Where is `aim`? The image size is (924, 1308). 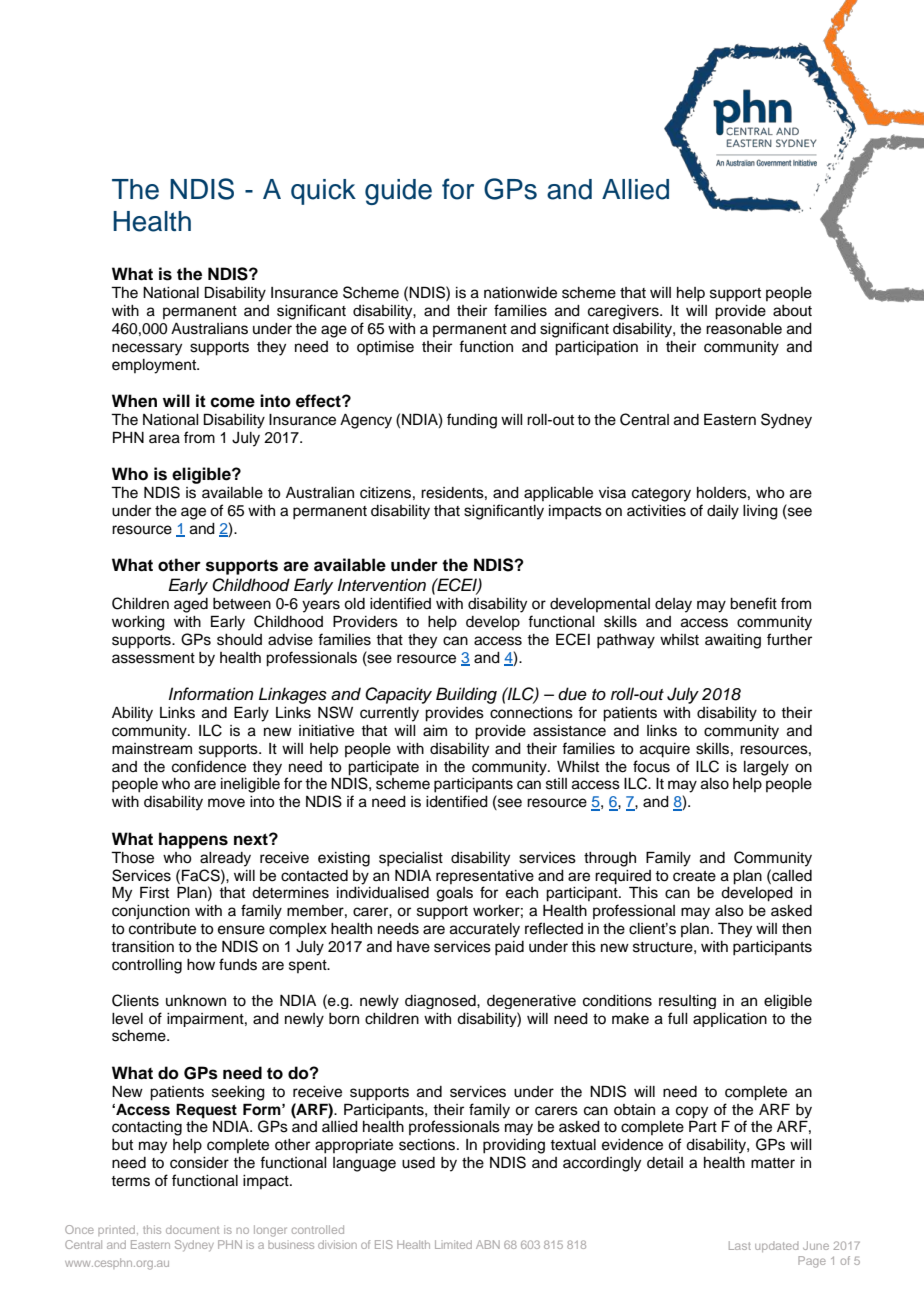 aim is located at coordinates (435, 731).
